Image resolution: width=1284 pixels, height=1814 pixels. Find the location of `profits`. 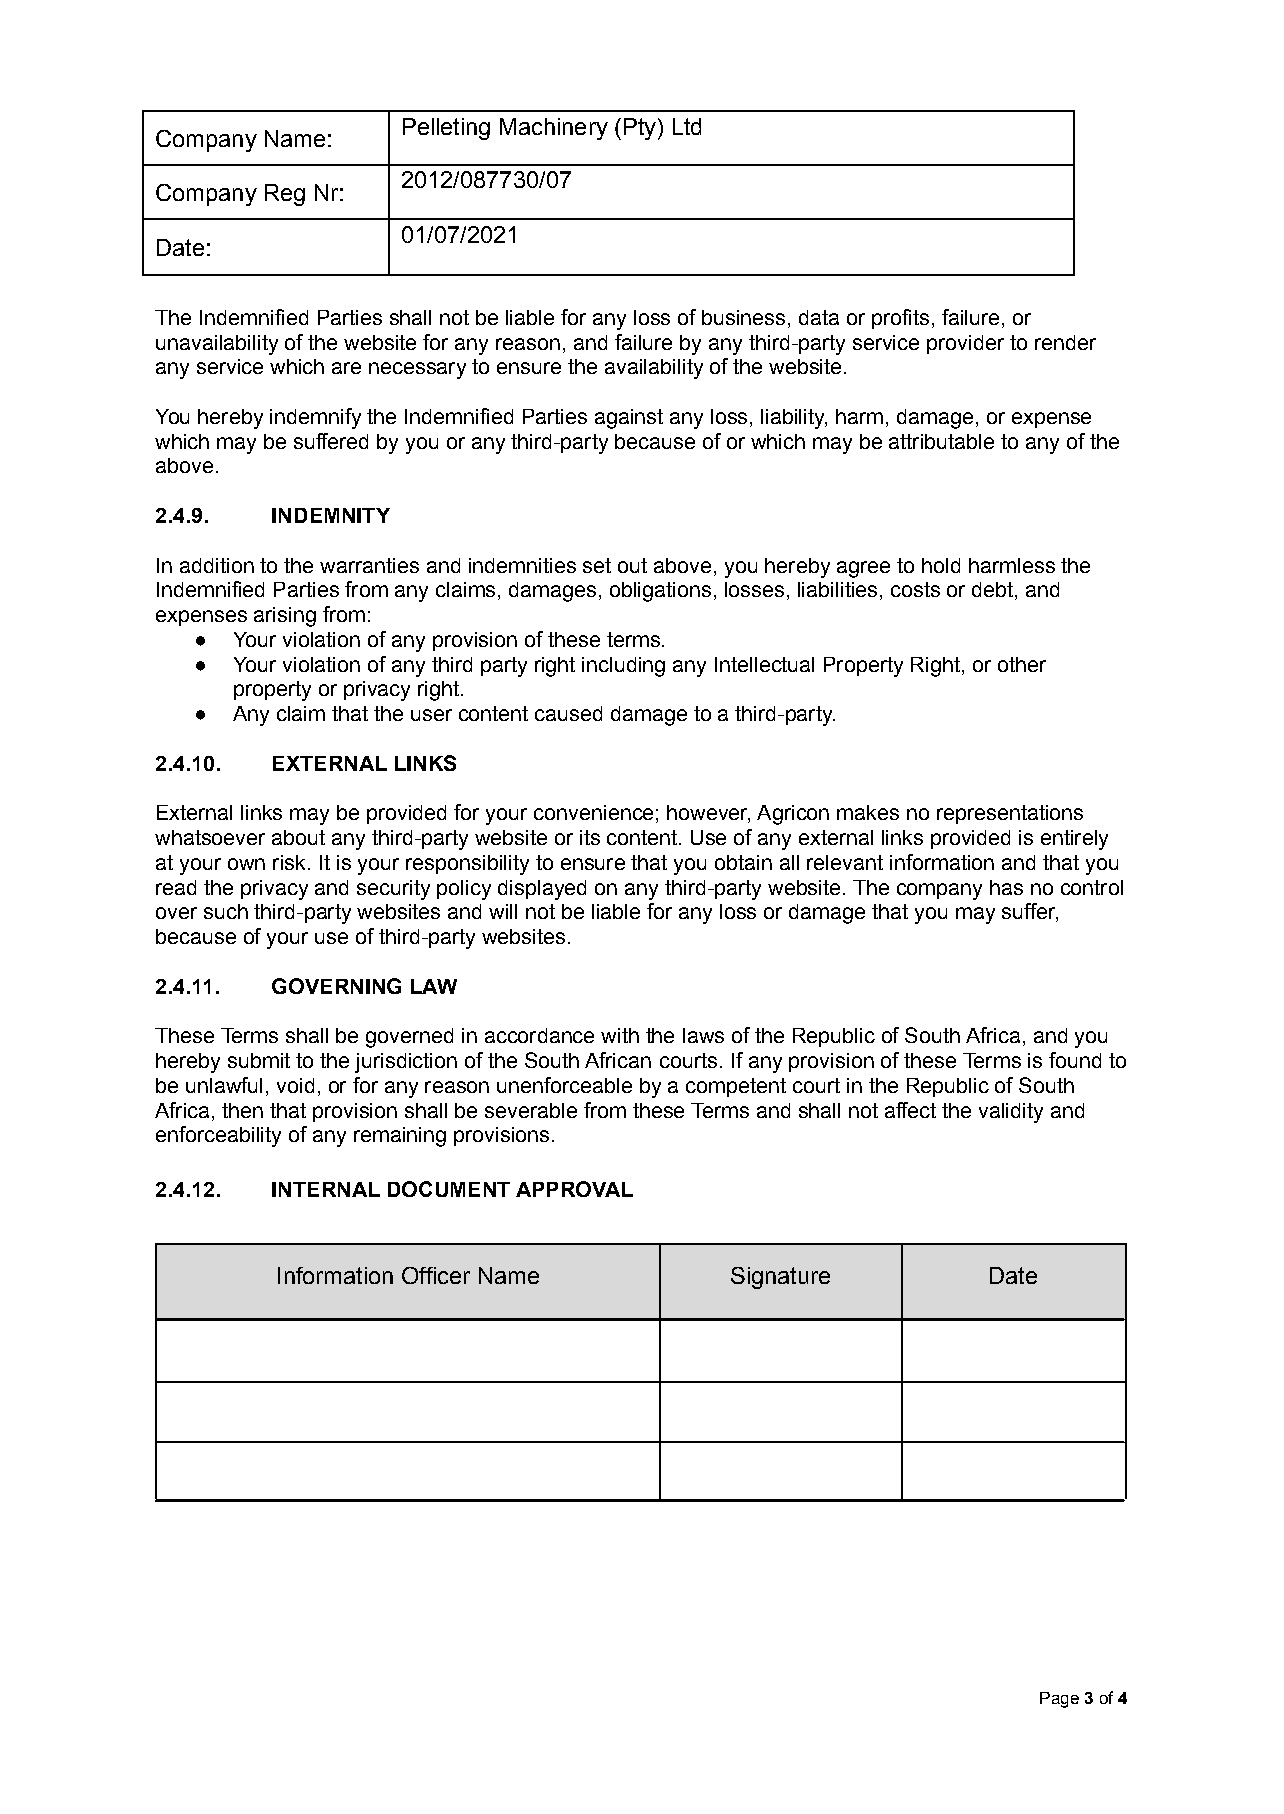

profits is located at coordinates (900, 319).
